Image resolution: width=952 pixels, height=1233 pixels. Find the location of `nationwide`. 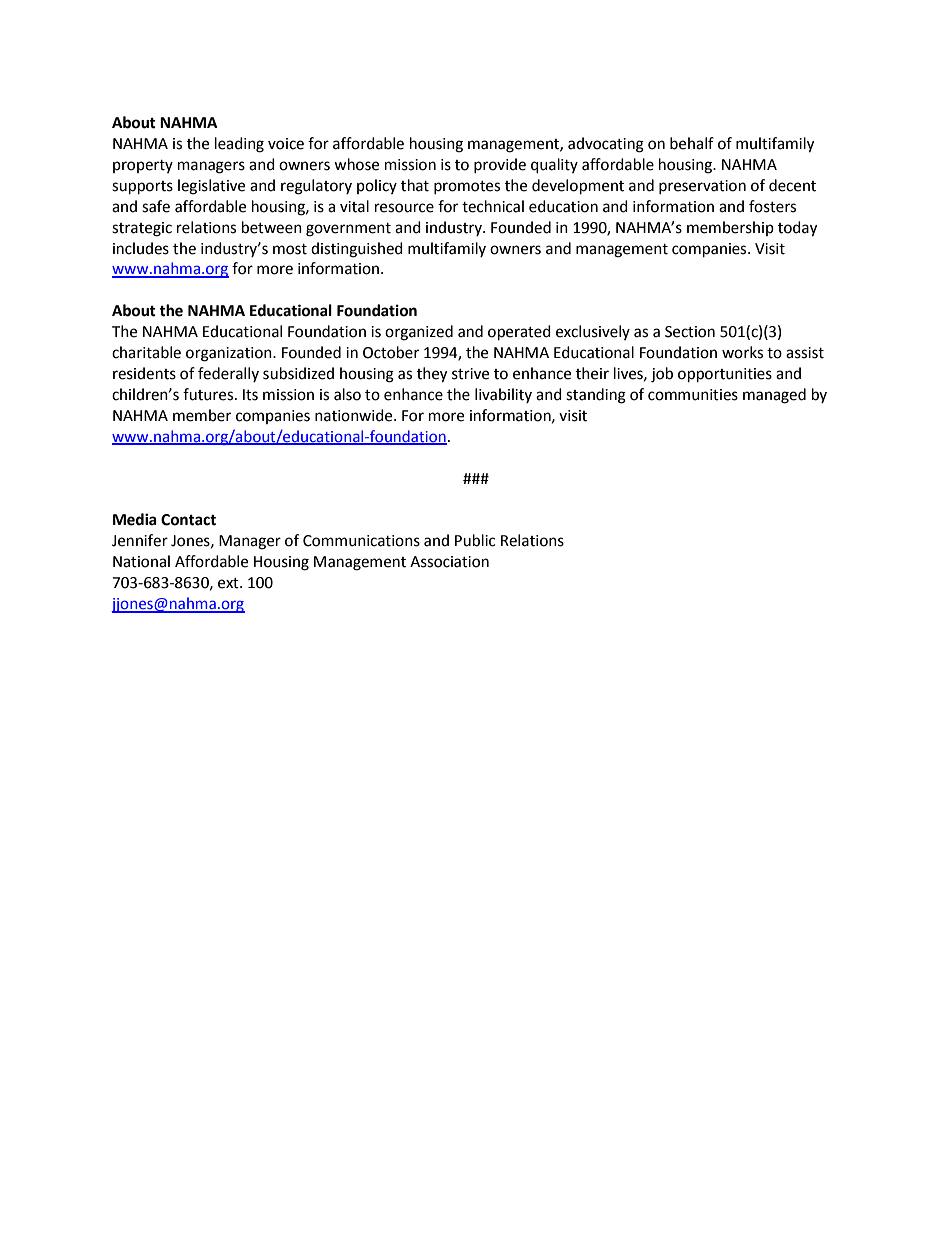

nationwide is located at coordinates (355, 415).
